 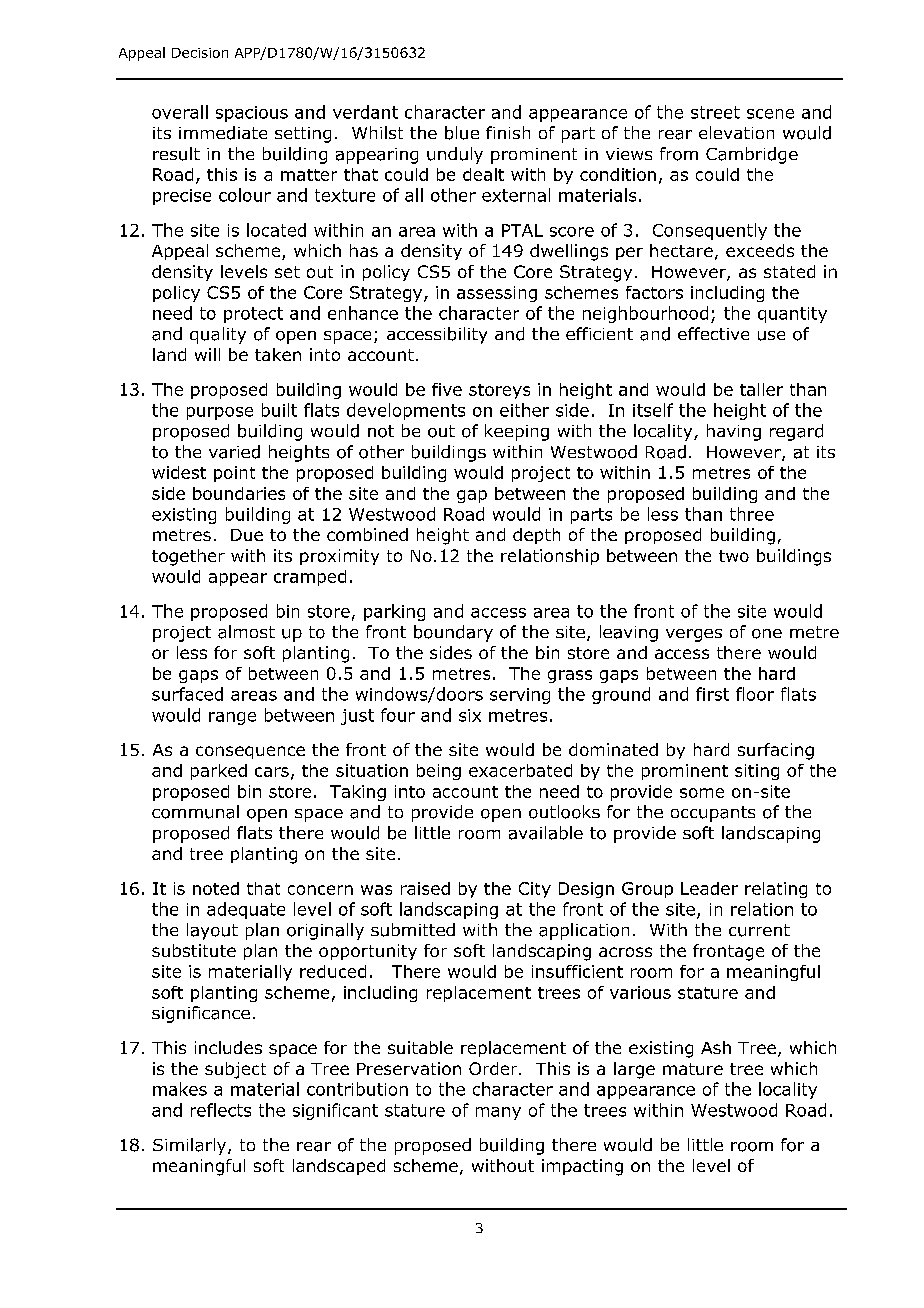 What do you see at coordinates (734, 432) in the screenshot?
I see `having` at bounding box center [734, 432].
